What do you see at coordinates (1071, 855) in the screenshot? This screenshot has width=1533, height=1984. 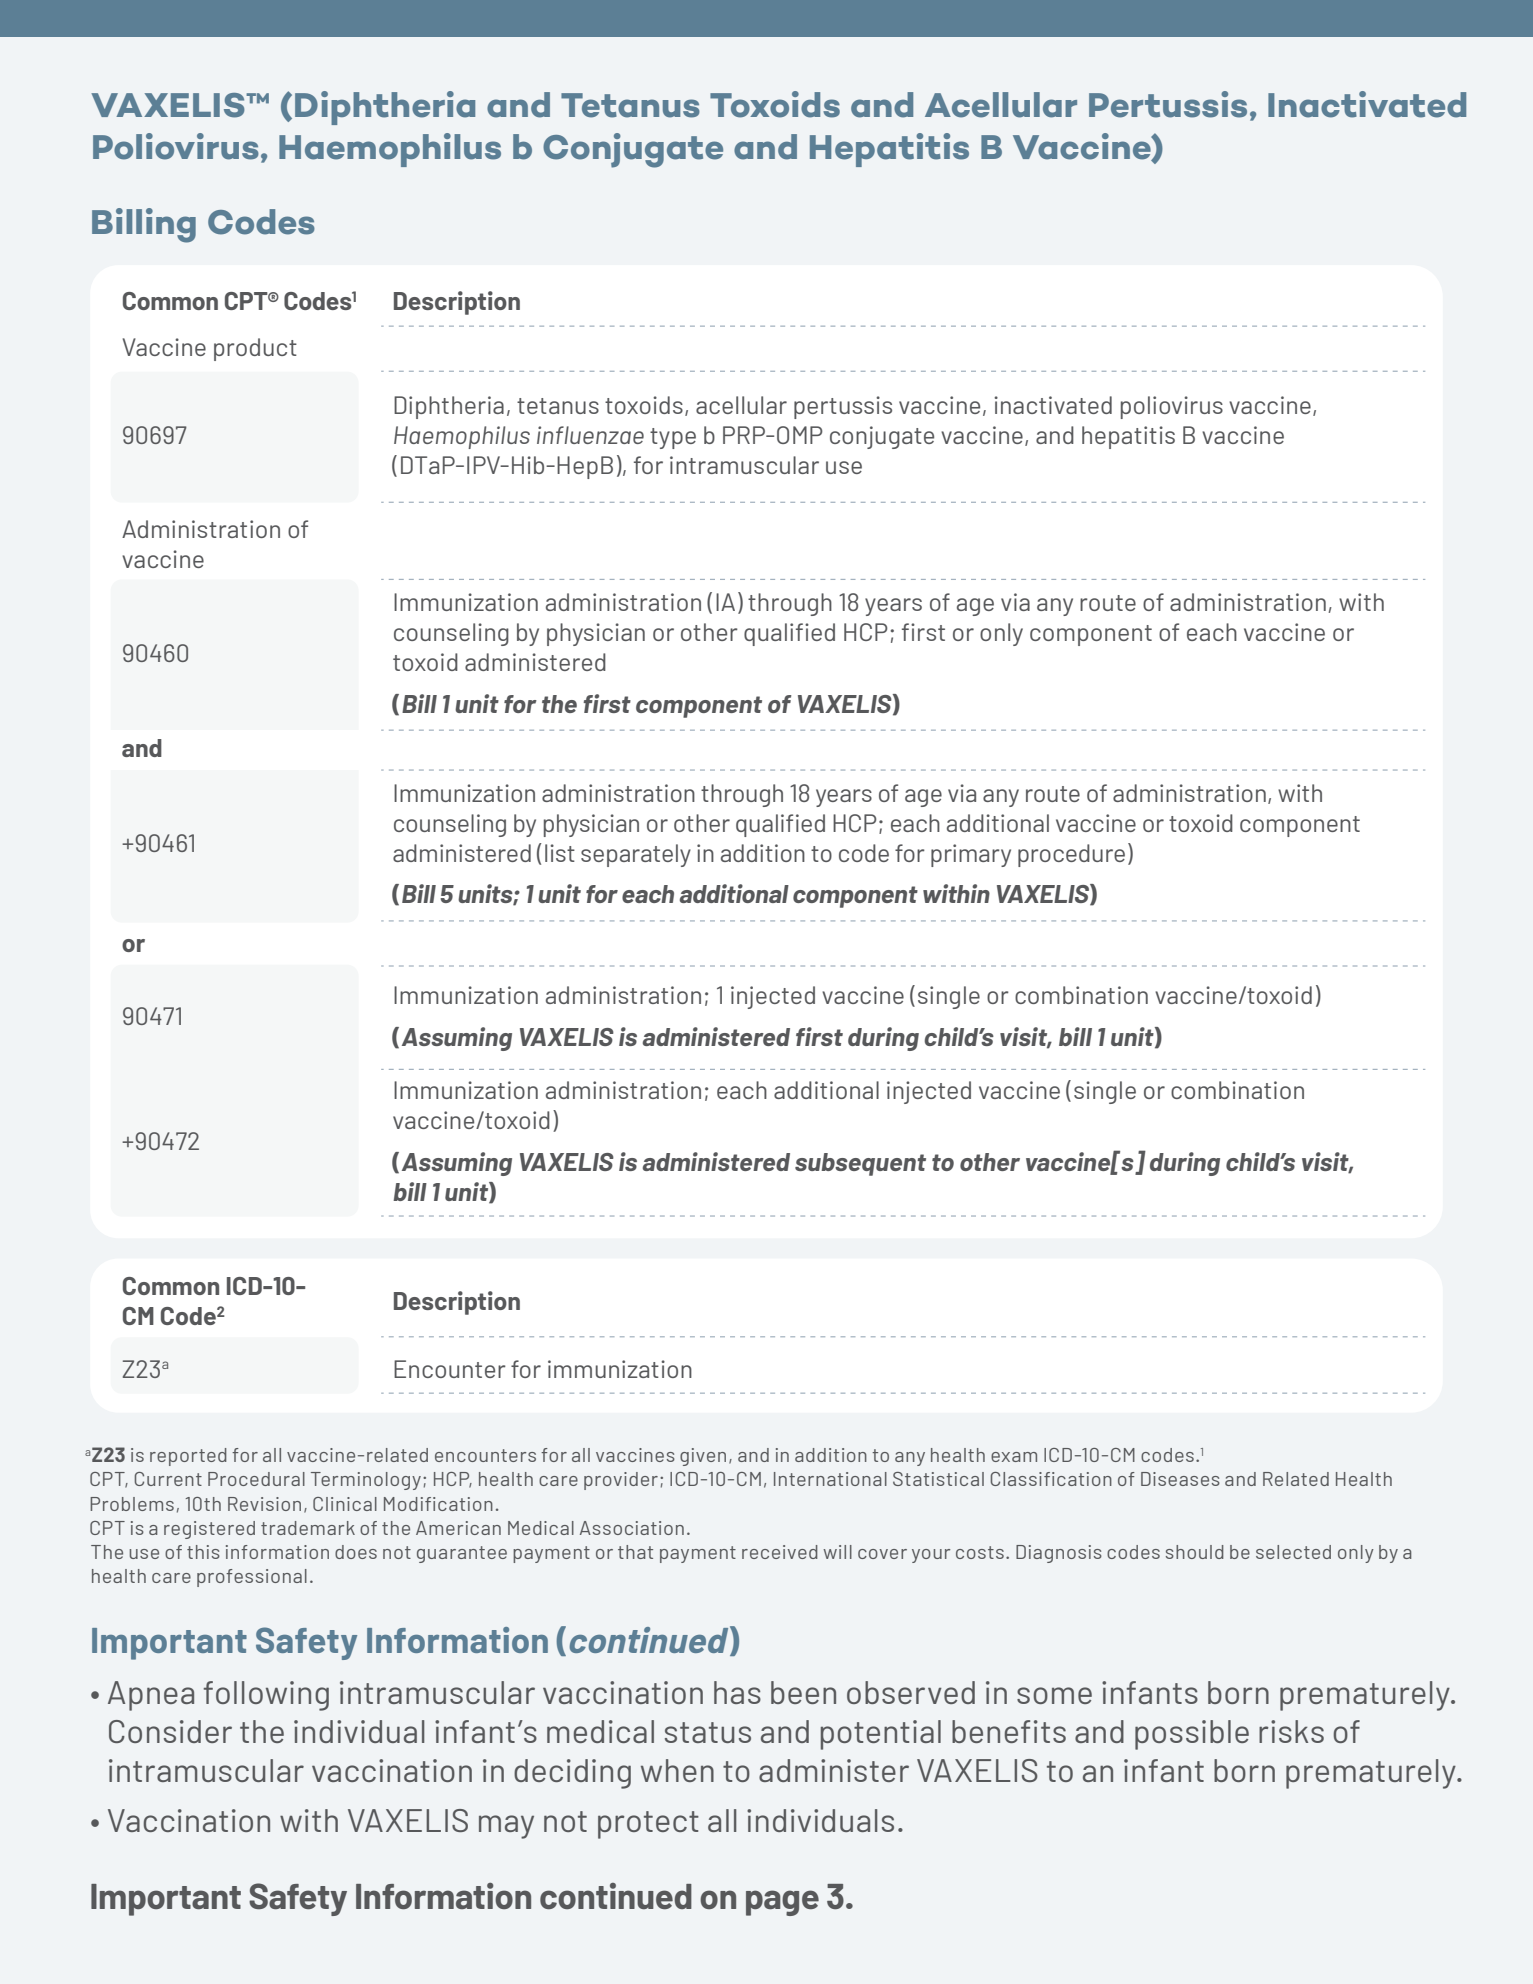 I see `procedure` at bounding box center [1071, 855].
